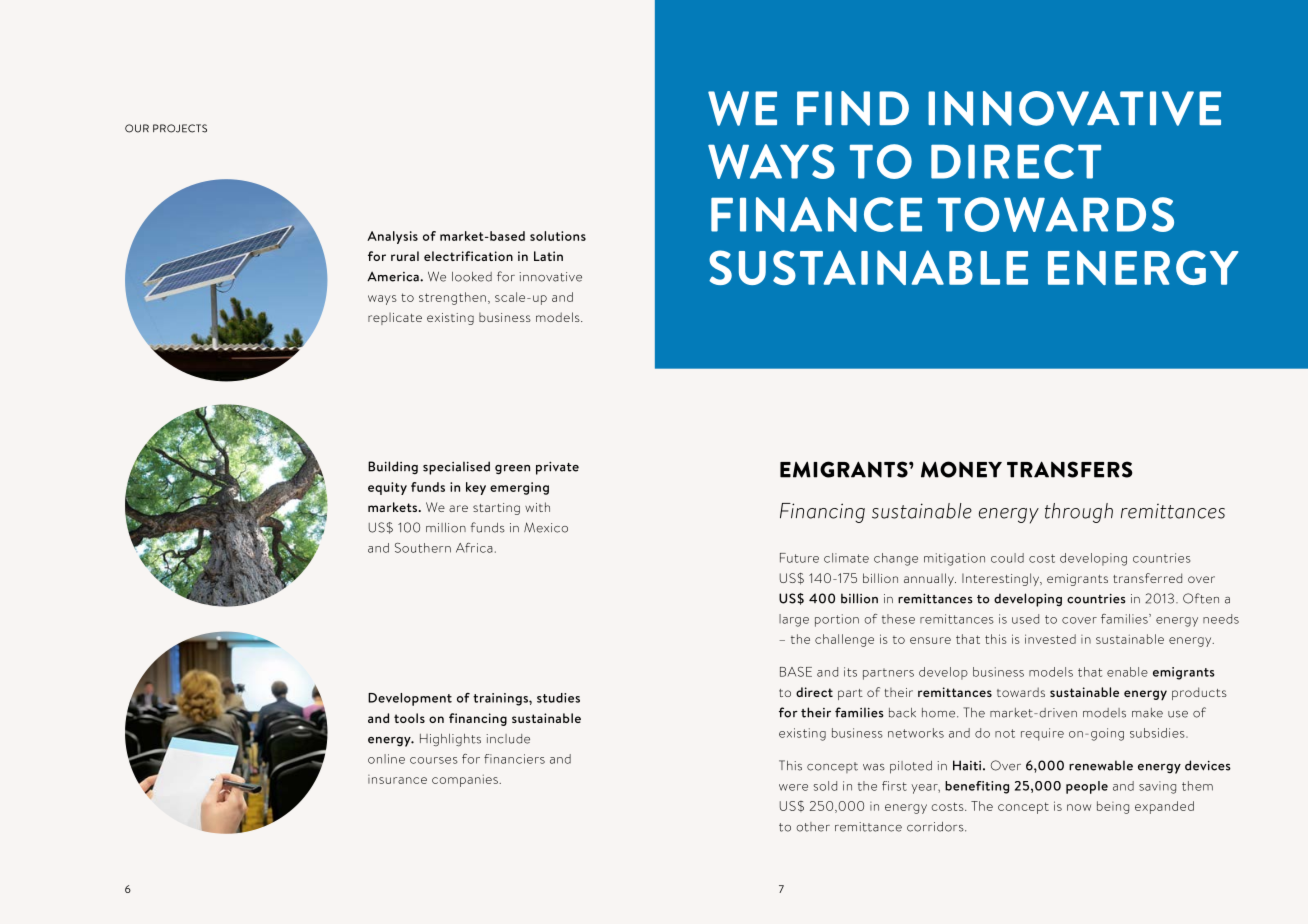 Image resolution: width=1308 pixels, height=924 pixels. I want to click on insurance, so click(397, 779).
